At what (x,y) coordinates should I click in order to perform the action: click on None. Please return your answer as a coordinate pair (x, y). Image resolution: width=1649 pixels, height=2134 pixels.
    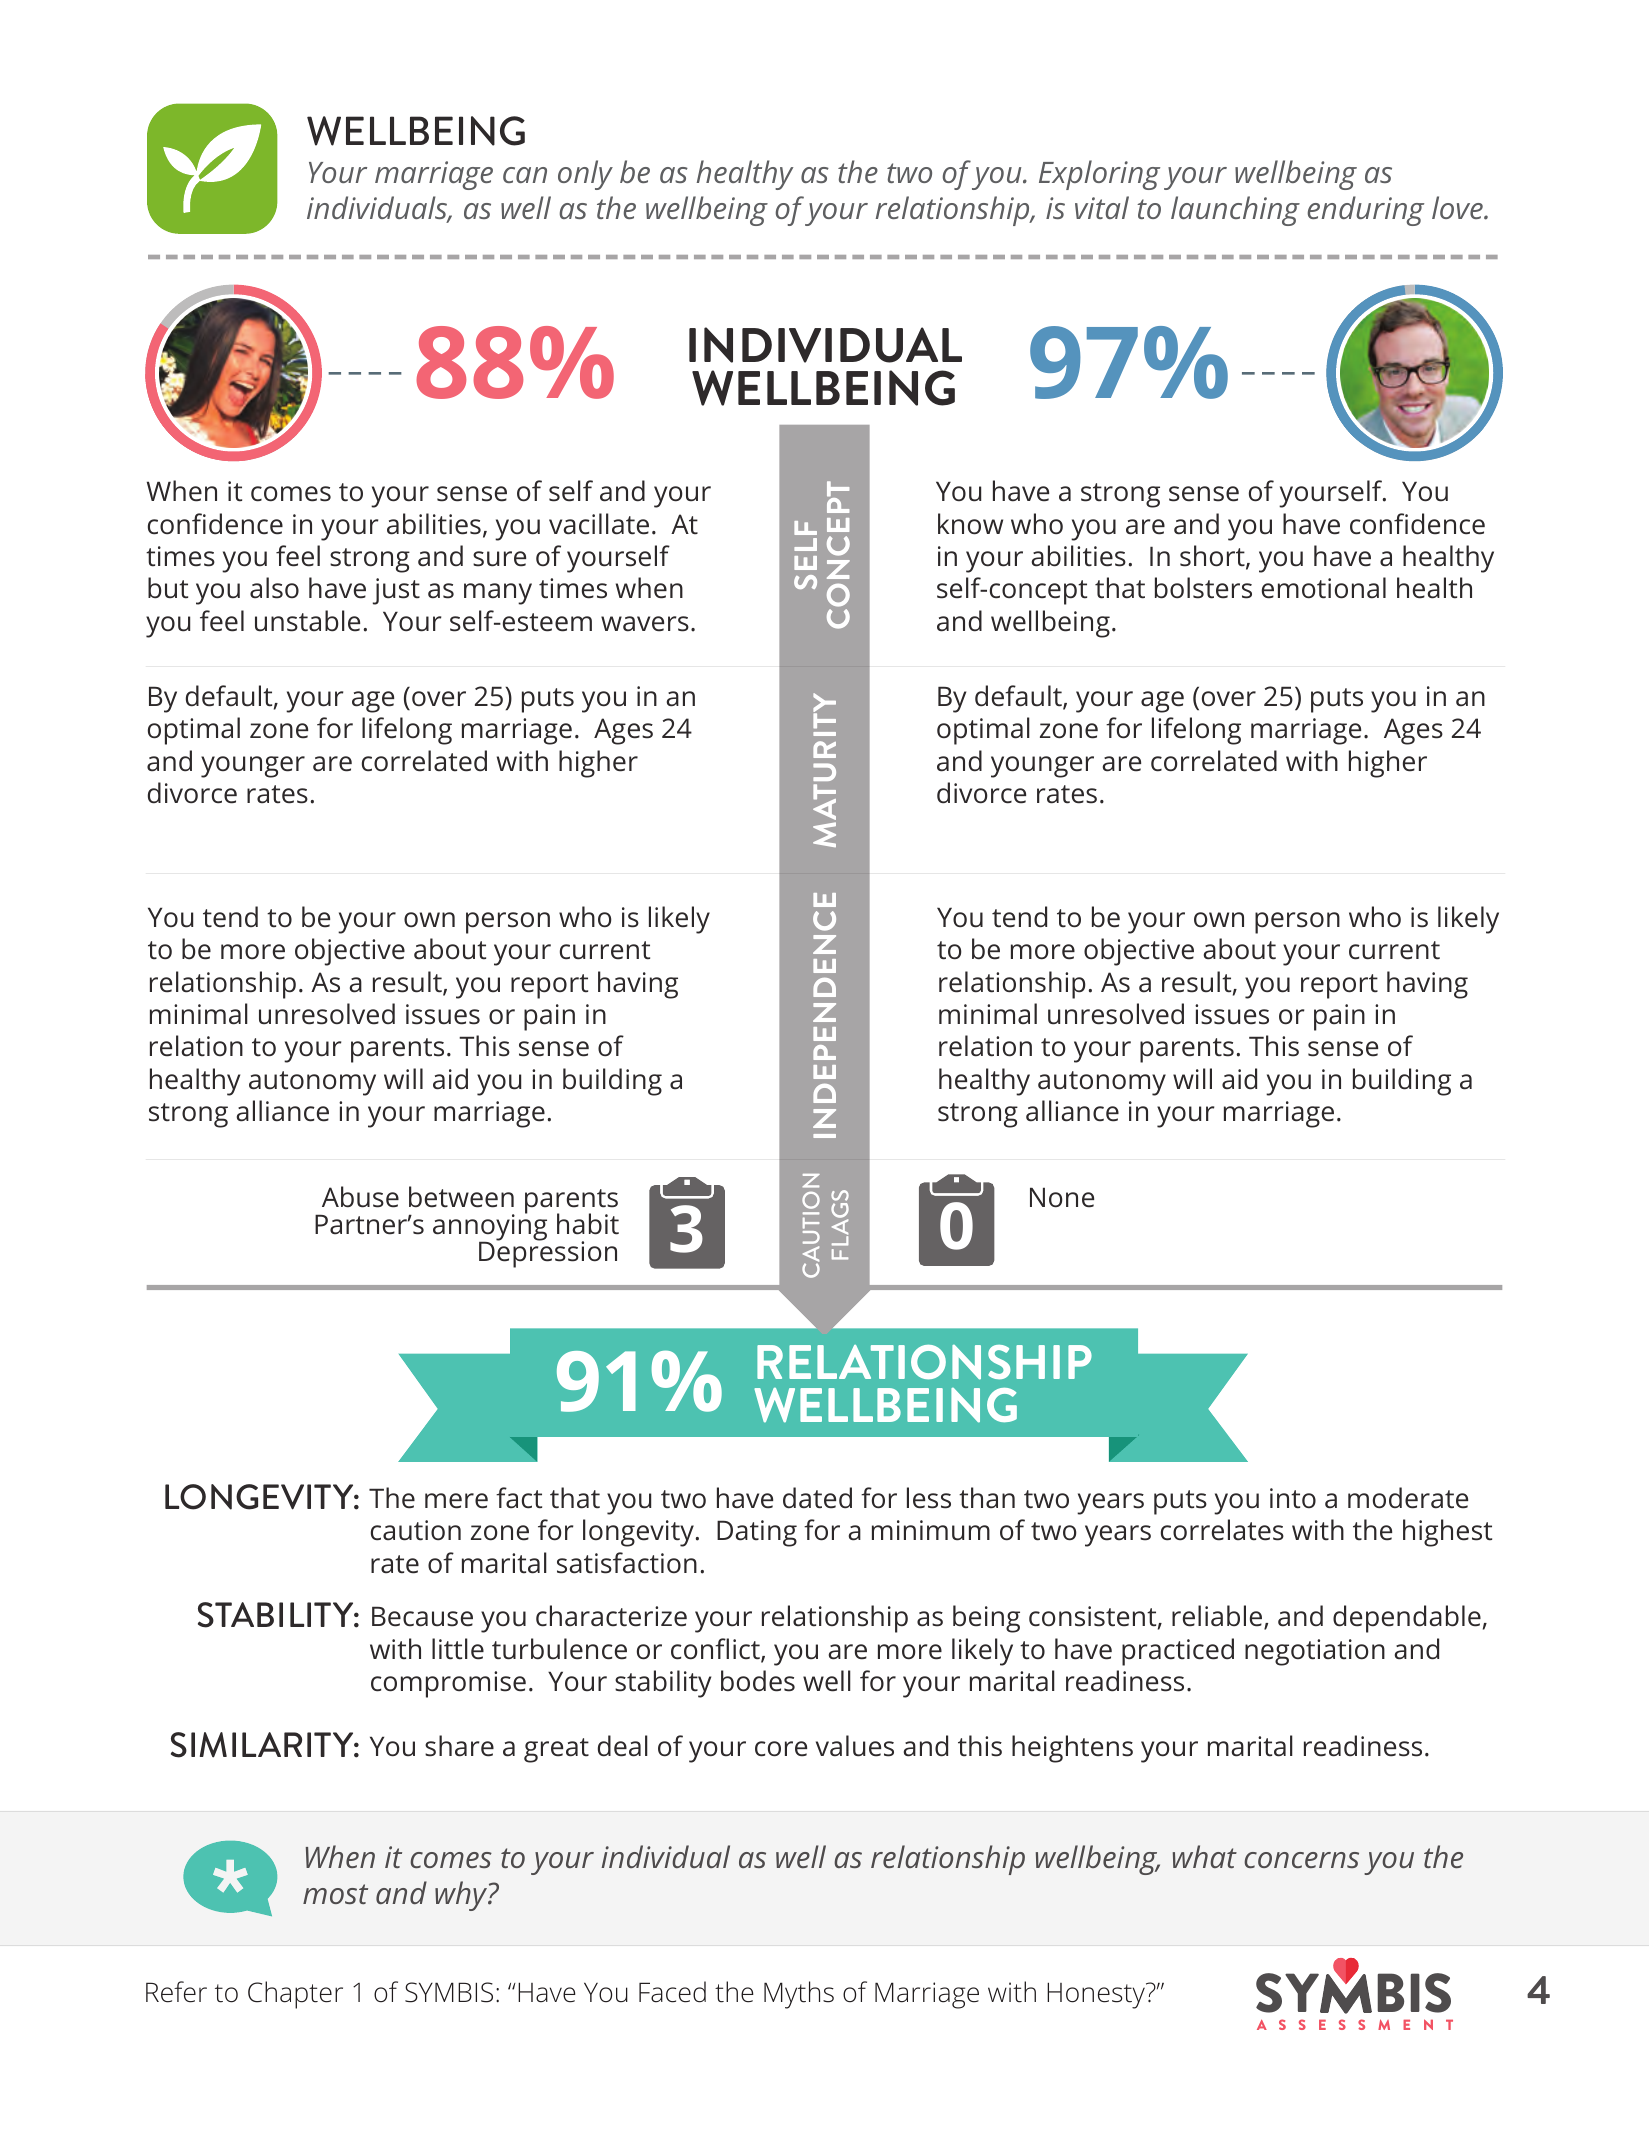
    Looking at the image, I should click on (1062, 1197).
